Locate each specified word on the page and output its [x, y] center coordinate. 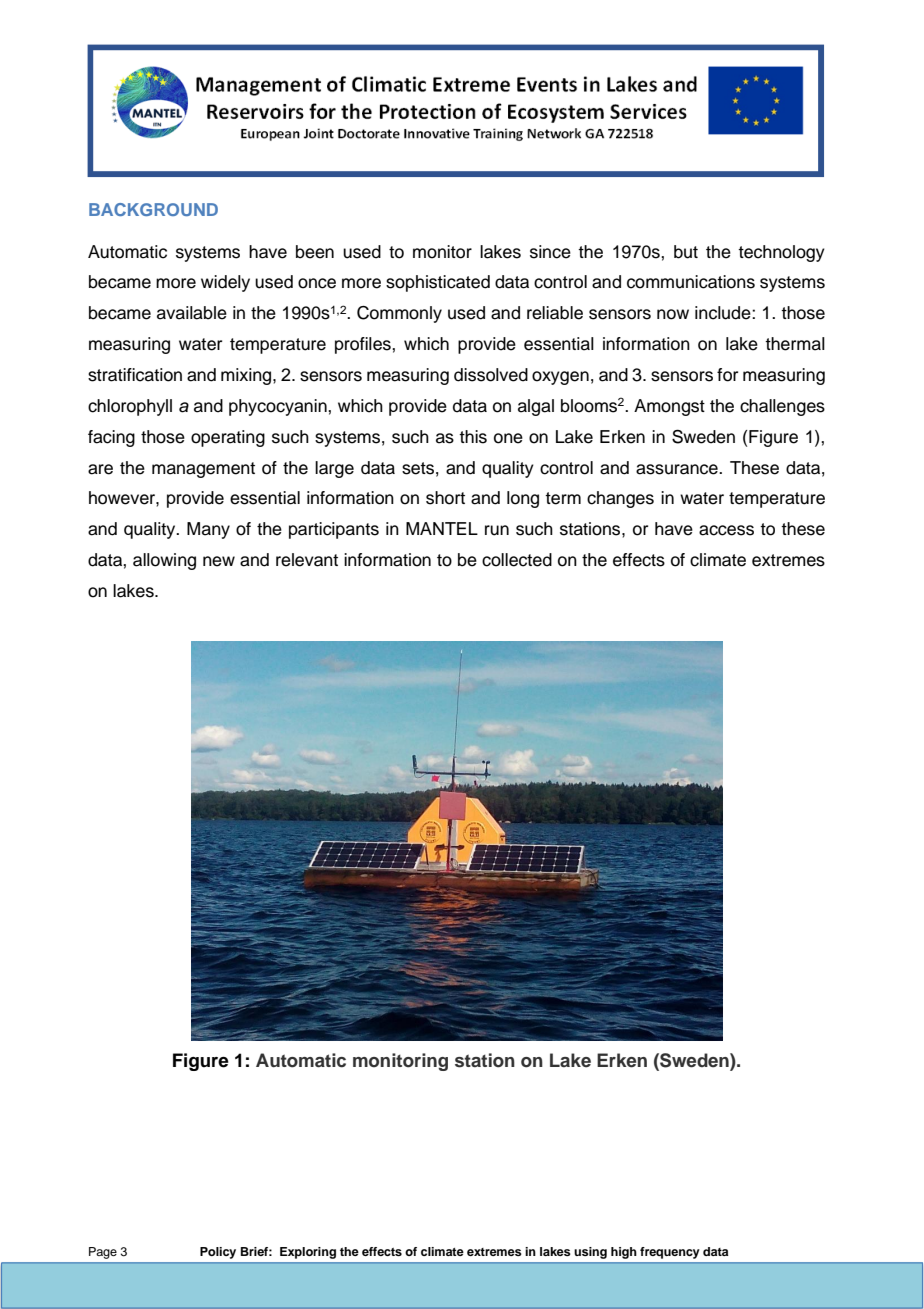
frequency [670, 1253]
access [726, 530]
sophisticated [438, 283]
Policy [218, 1253]
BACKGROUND [153, 209]
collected [517, 560]
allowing [164, 561]
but [686, 252]
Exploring [308, 1253]
